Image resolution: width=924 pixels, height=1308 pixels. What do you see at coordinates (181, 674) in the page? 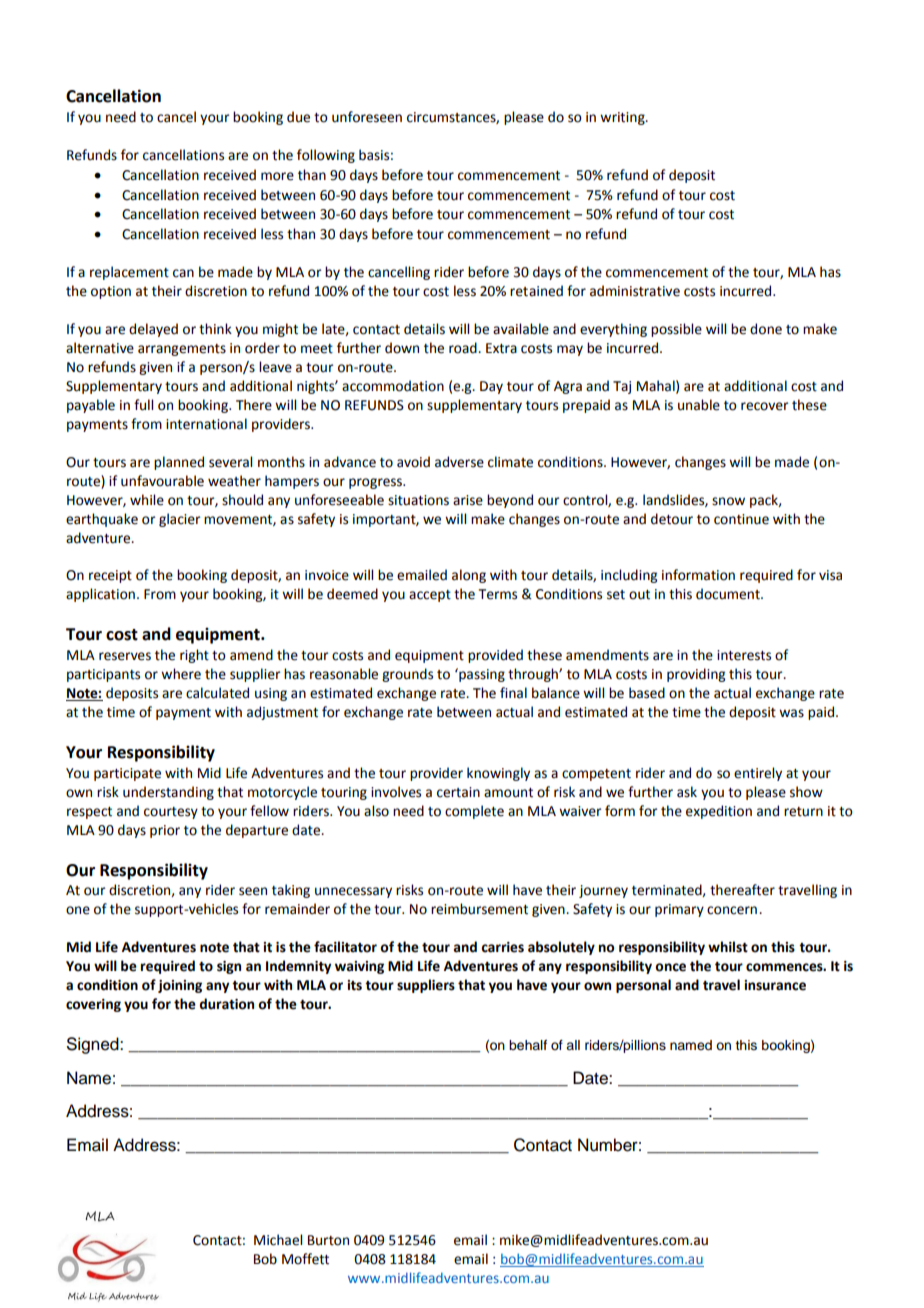
I see `where` at bounding box center [181, 674].
